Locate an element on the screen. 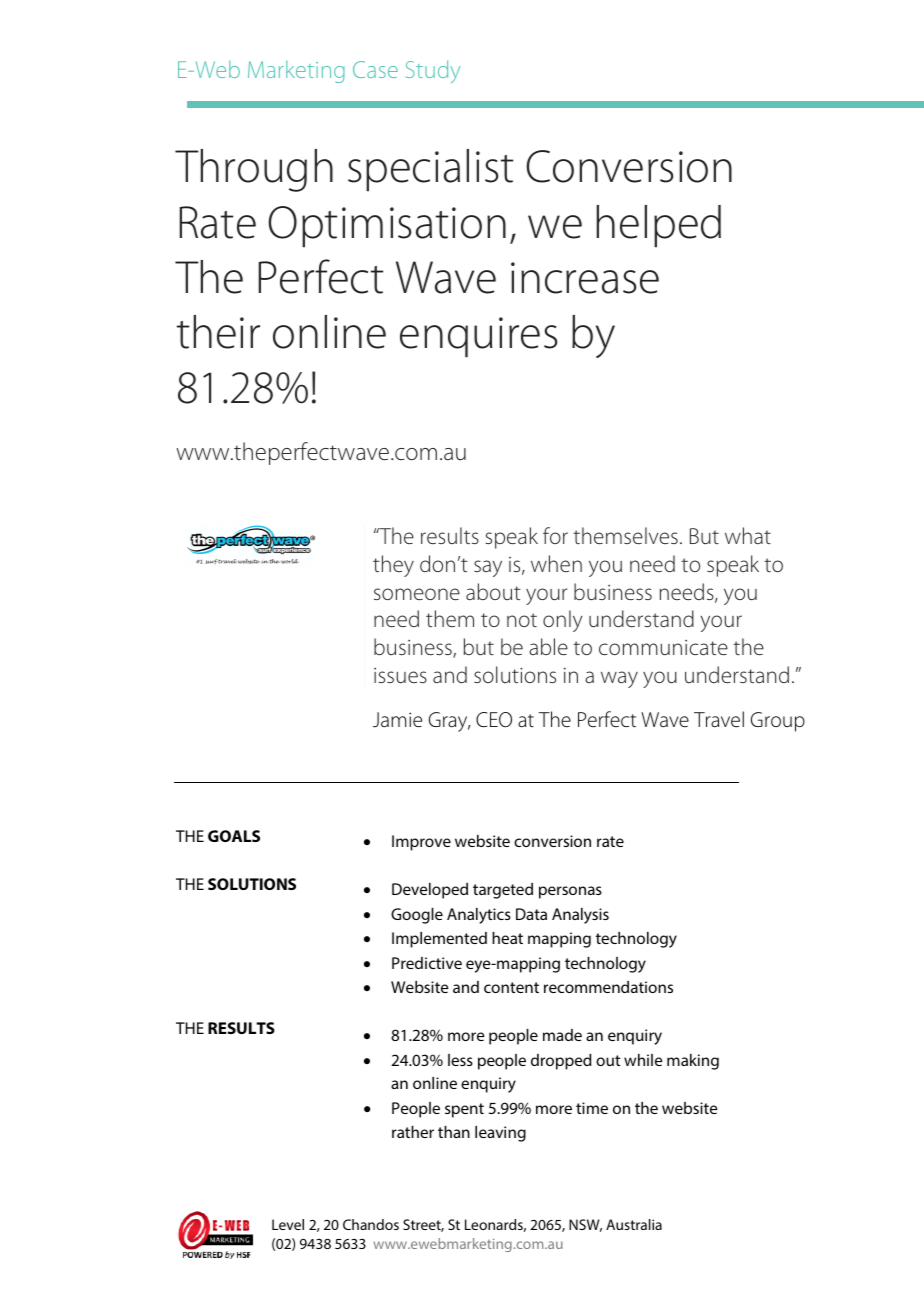  Study is located at coordinates (433, 71).
